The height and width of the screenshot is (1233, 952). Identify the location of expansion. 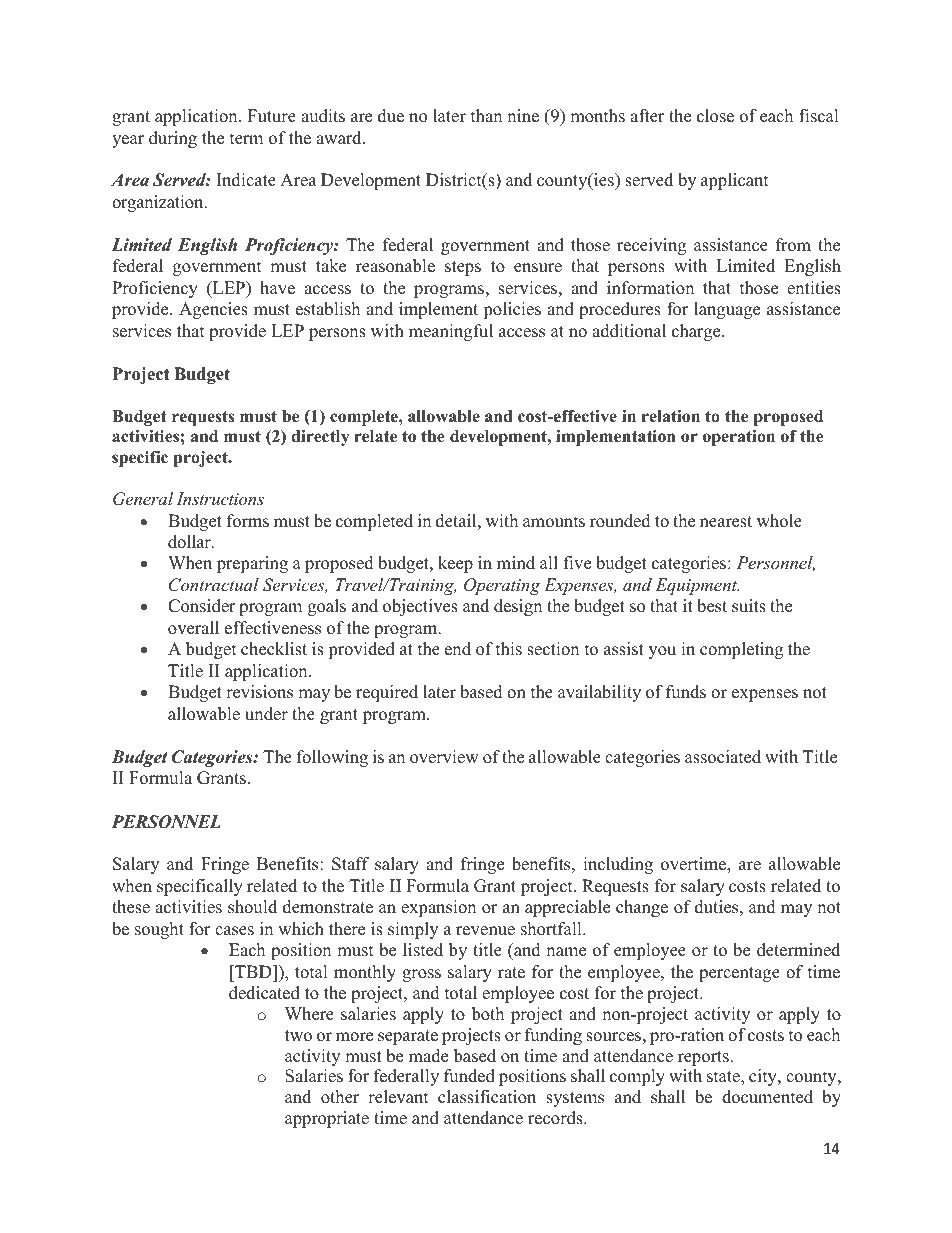
(438, 908).
